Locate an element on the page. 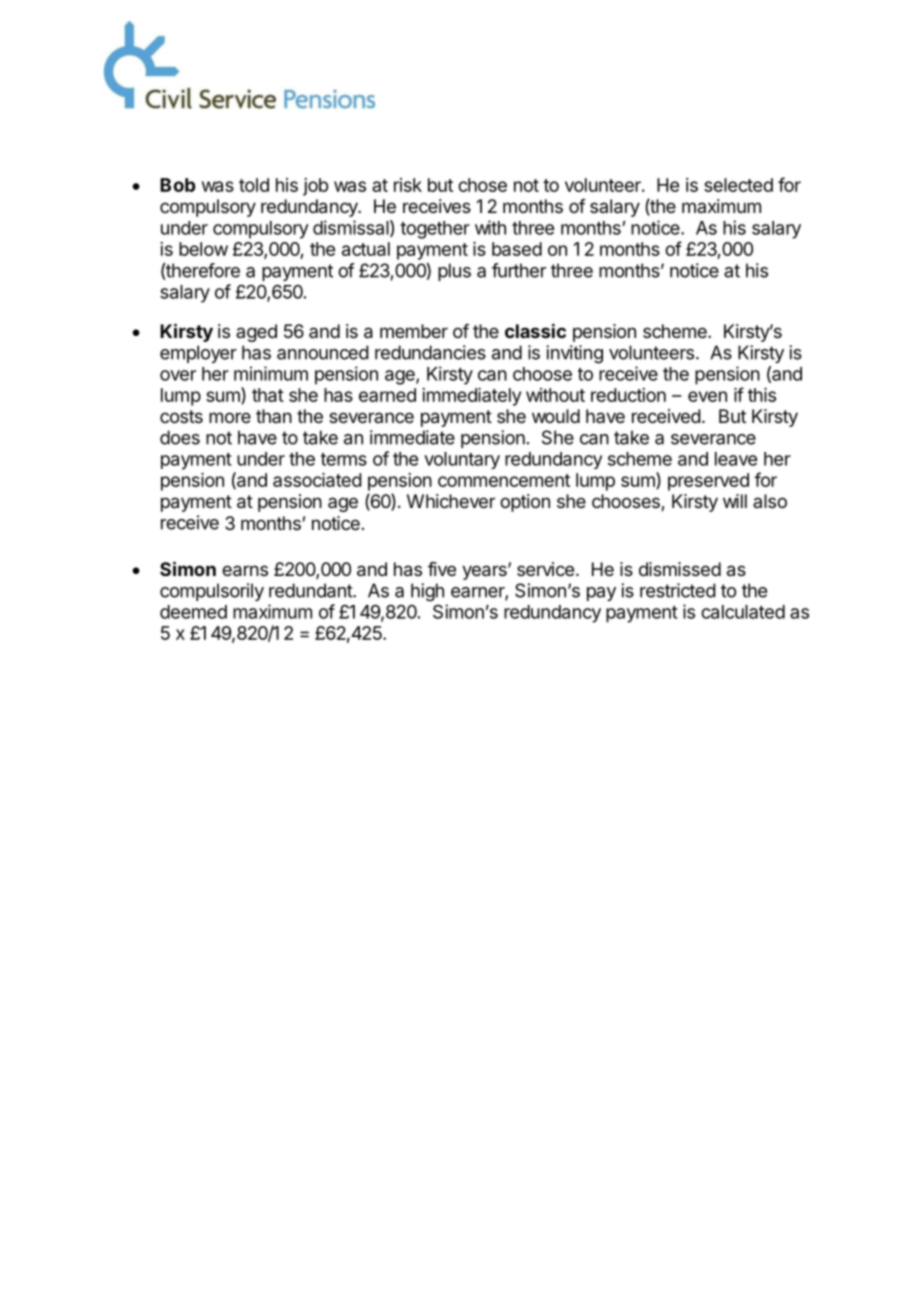  chose is located at coordinates (482, 185).
